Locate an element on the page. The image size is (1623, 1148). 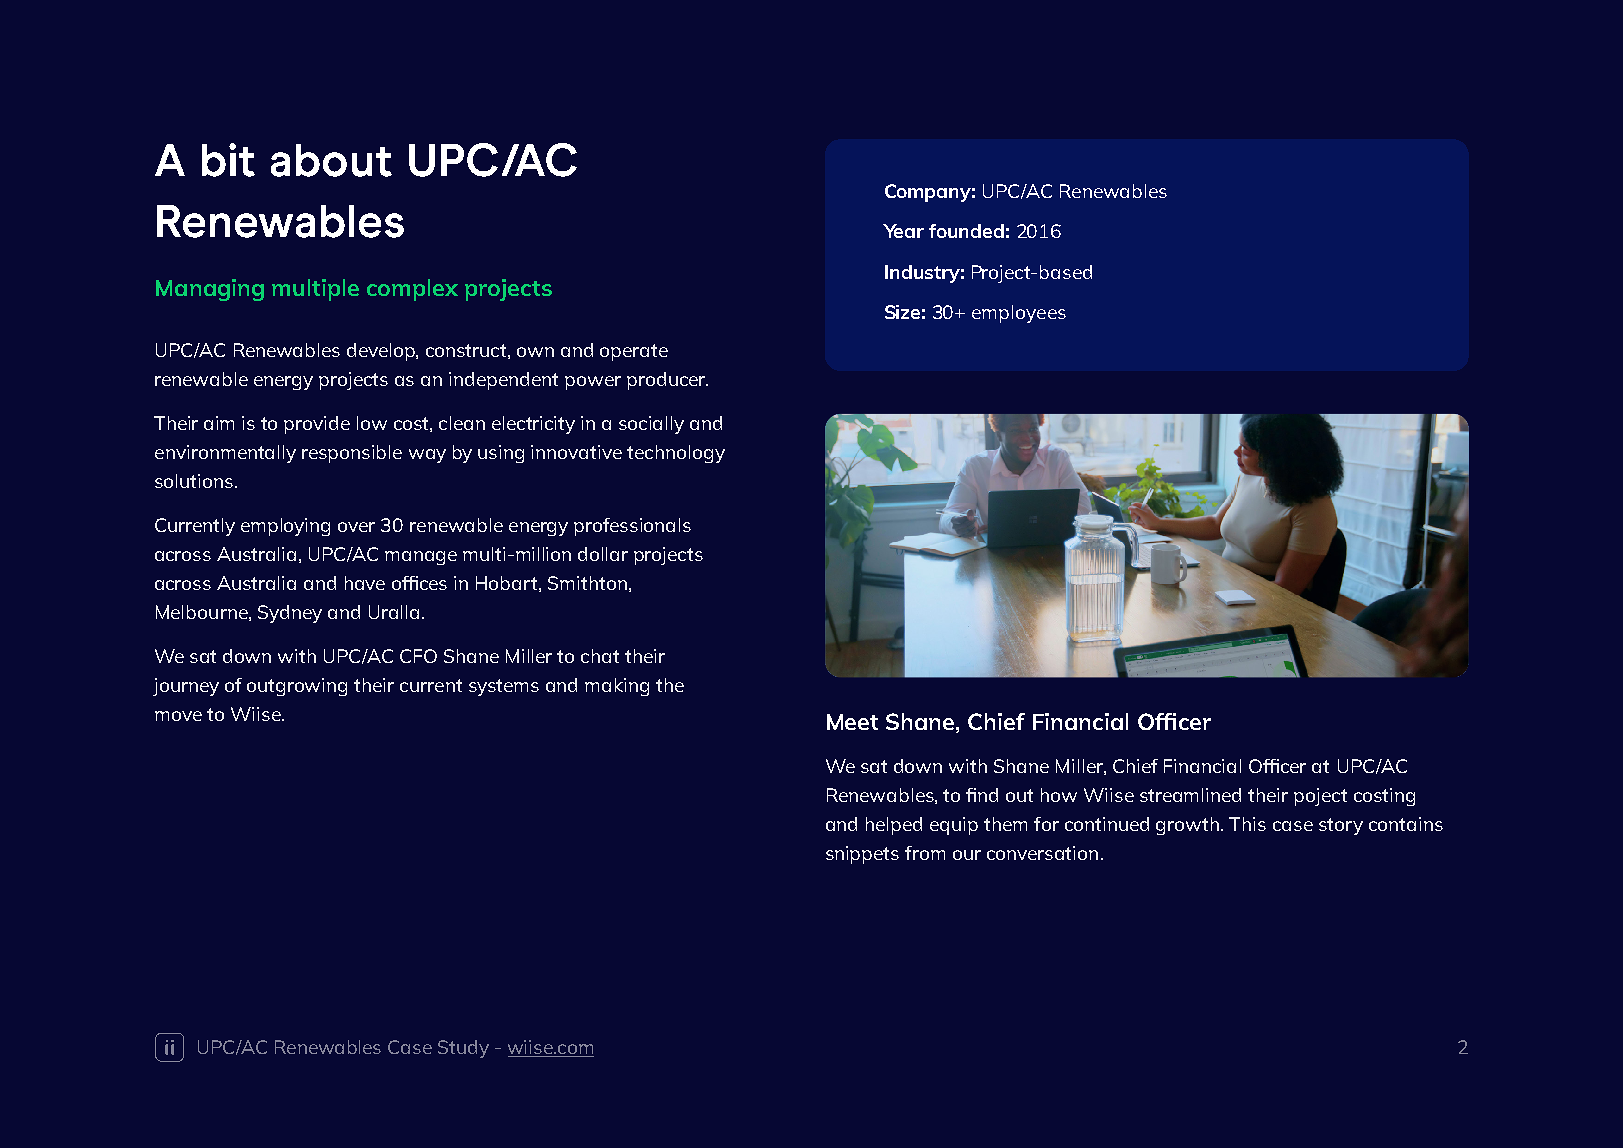
Sydney is located at coordinates (290, 614).
